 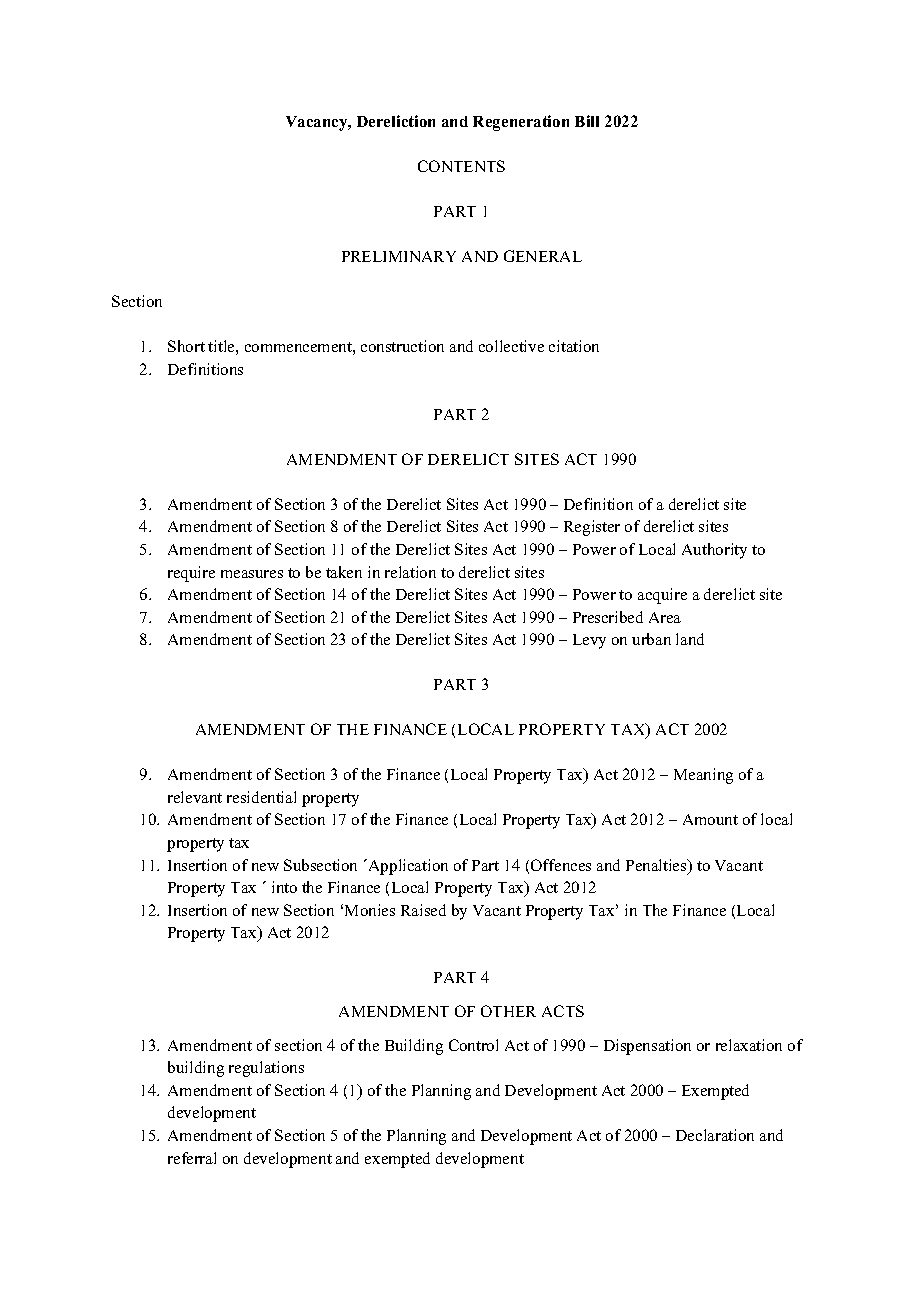 I want to click on regulations, so click(x=266, y=1069).
